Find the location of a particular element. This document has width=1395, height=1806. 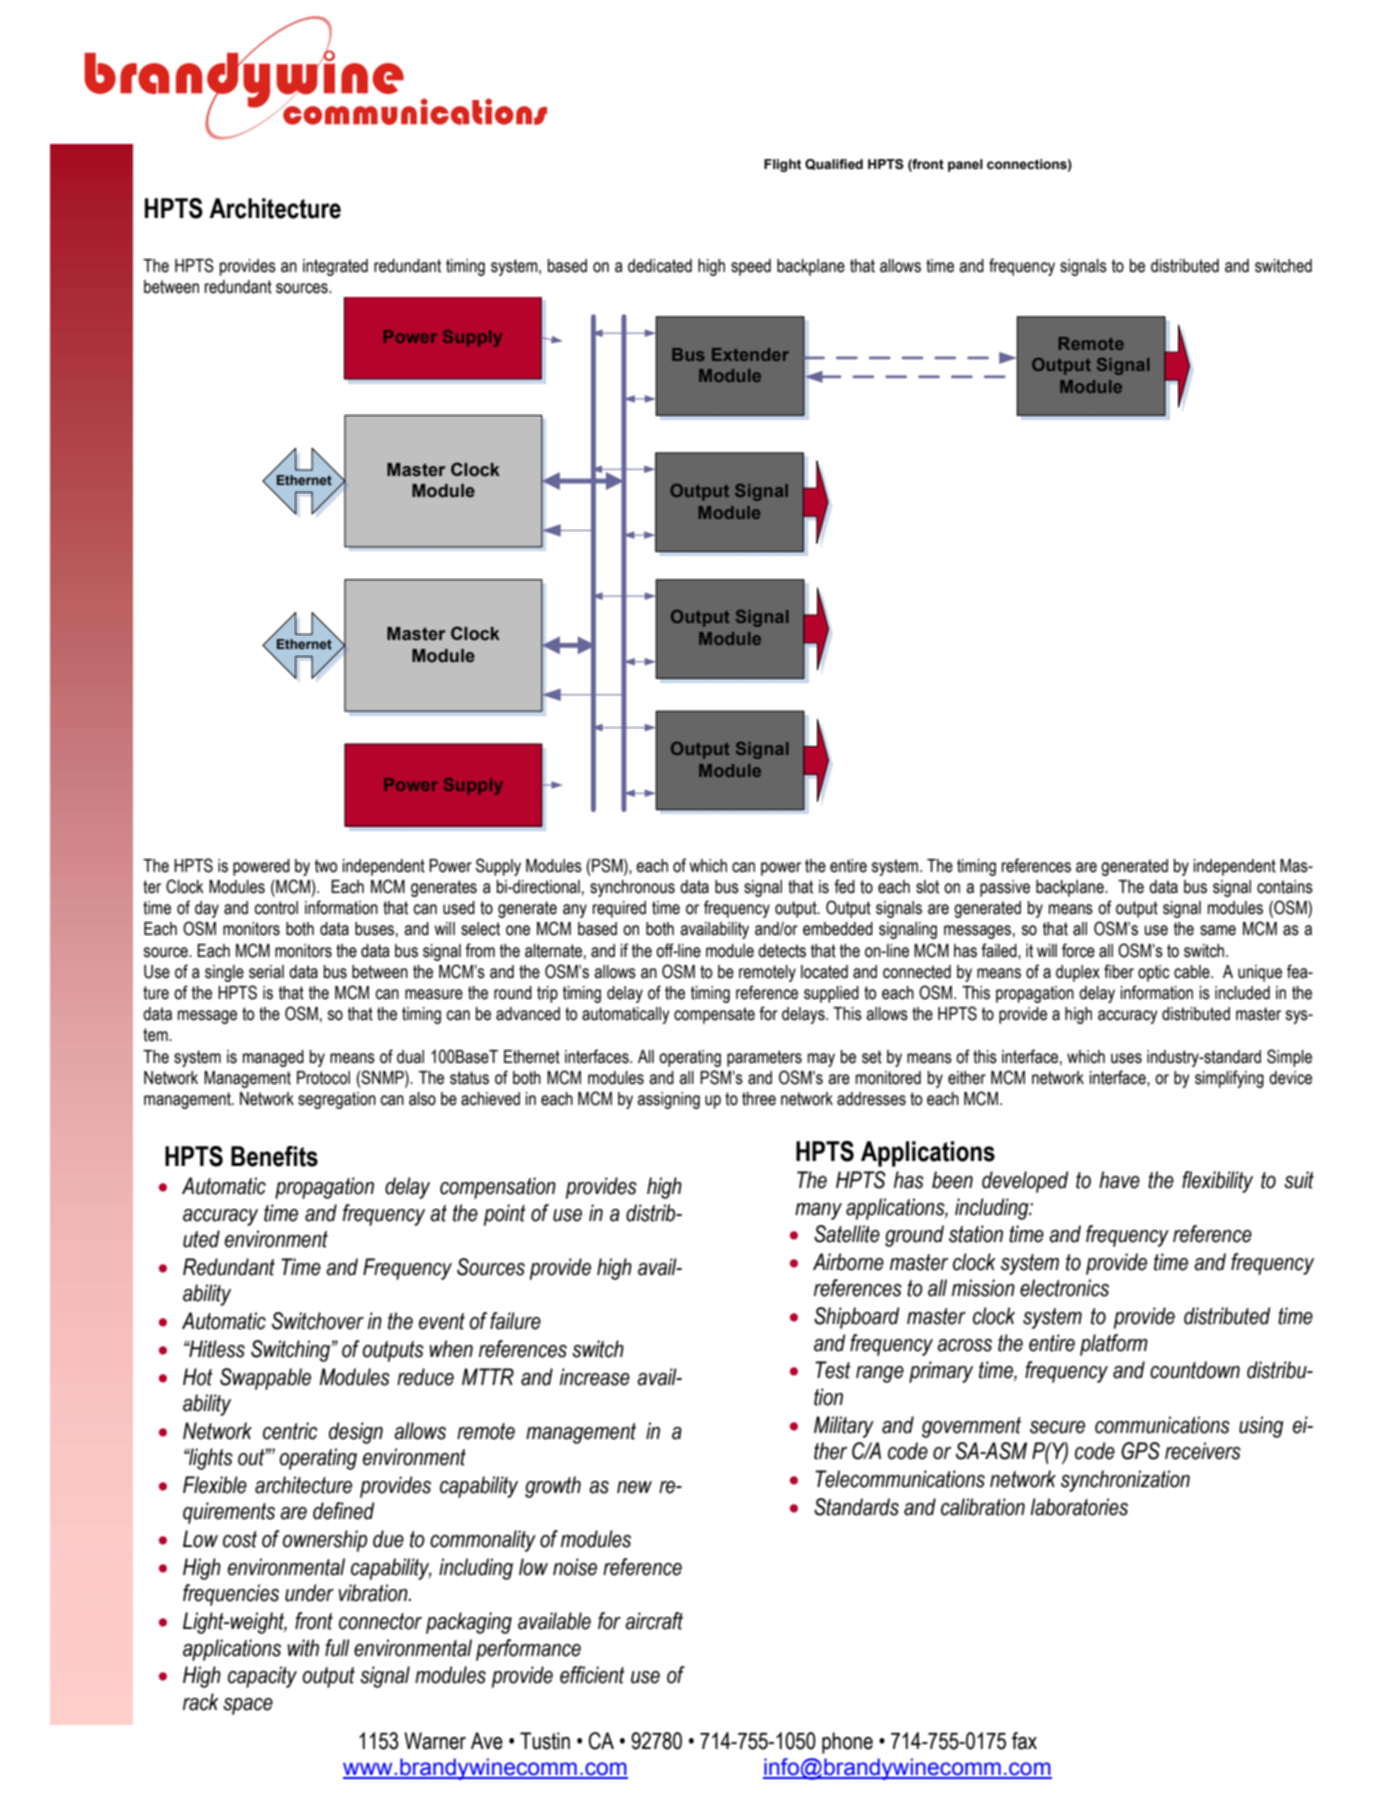

panel is located at coordinates (965, 165).
